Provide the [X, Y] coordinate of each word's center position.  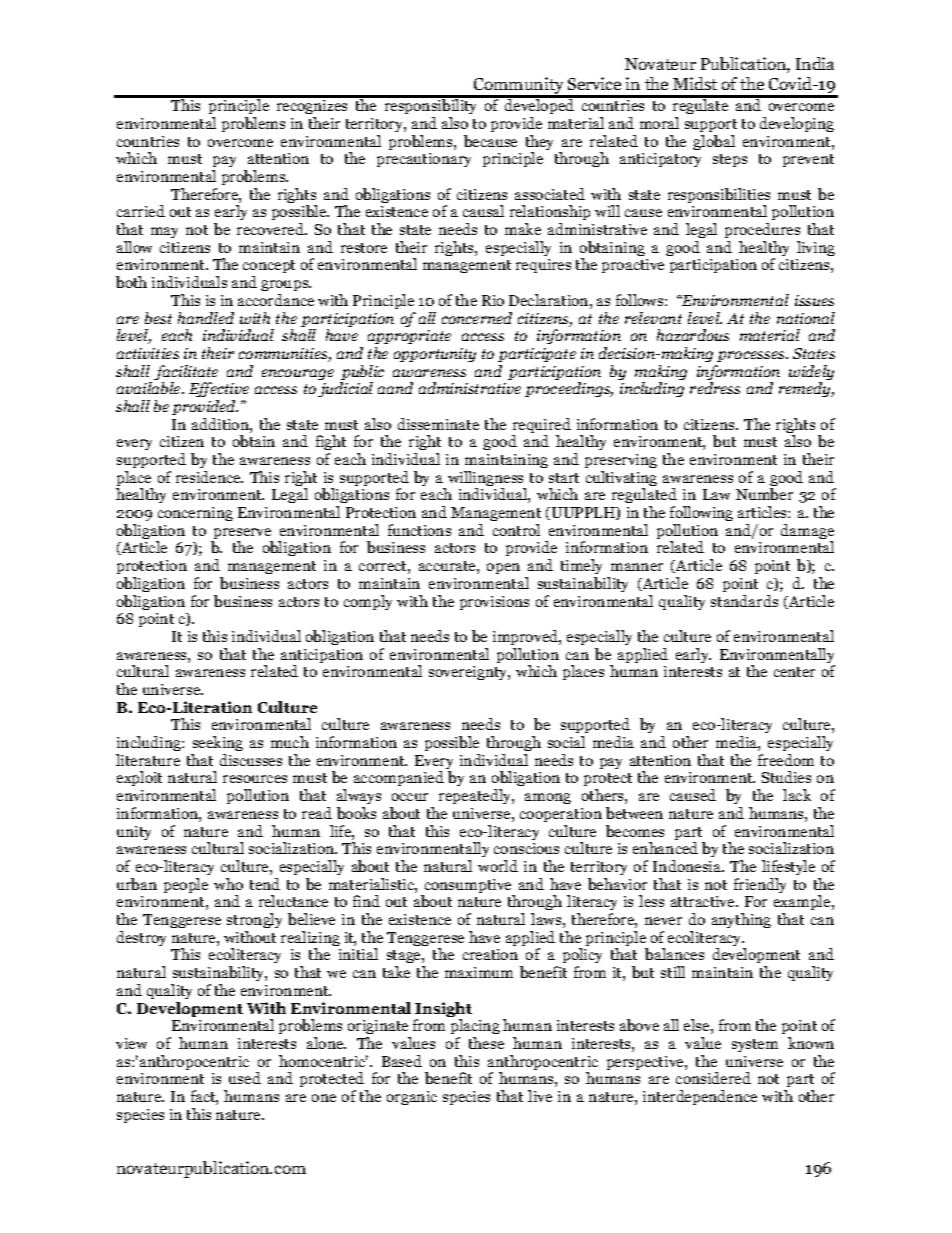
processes [752, 356]
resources [255, 779]
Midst [695, 83]
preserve [242, 535]
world [498, 866]
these [486, 1043]
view [131, 1043]
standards [744, 601]
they [539, 144]
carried [141, 211]
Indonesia [688, 866]
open [503, 568]
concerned [477, 318]
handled [206, 318]
